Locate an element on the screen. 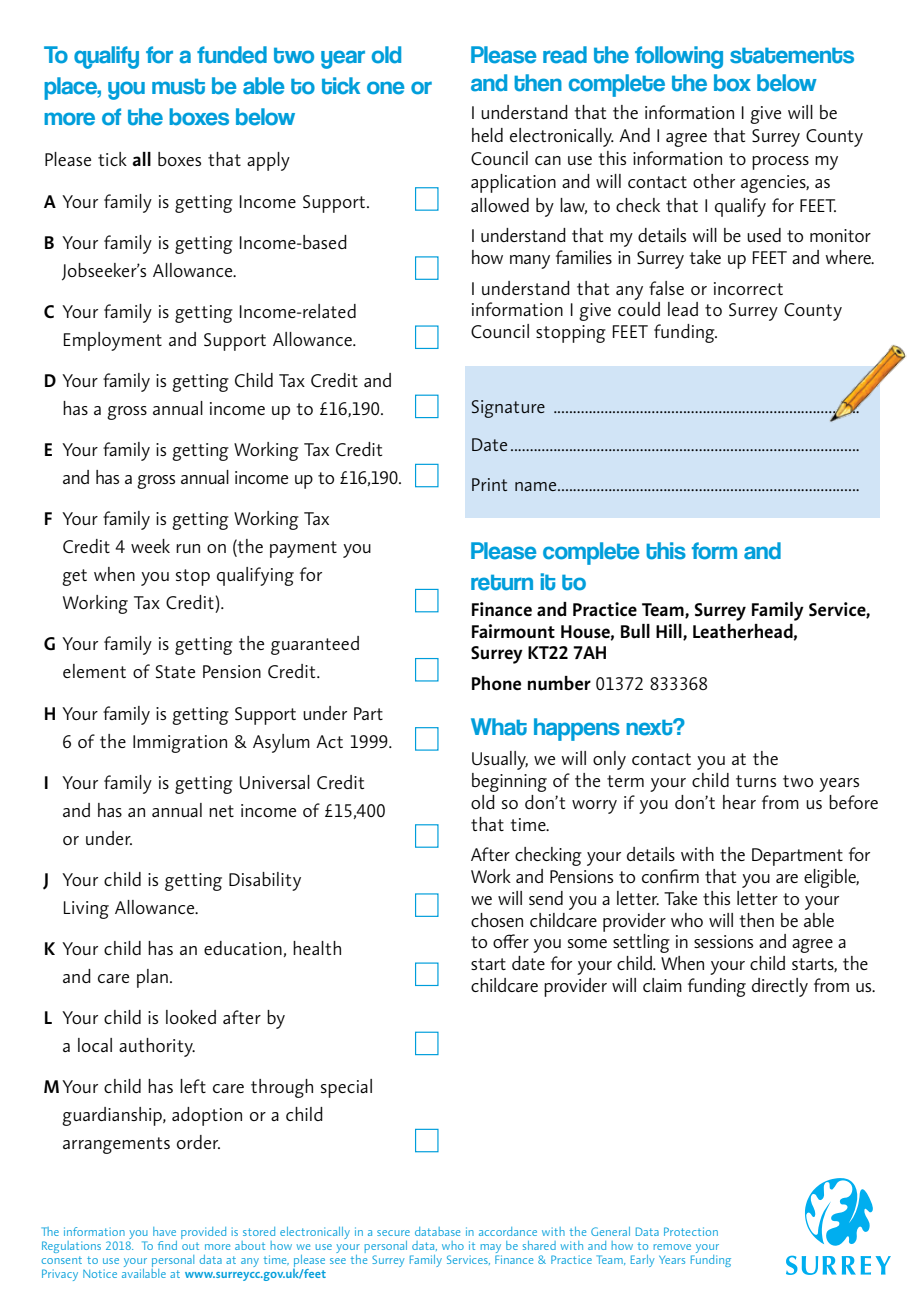  have is located at coordinates (164, 1231).
